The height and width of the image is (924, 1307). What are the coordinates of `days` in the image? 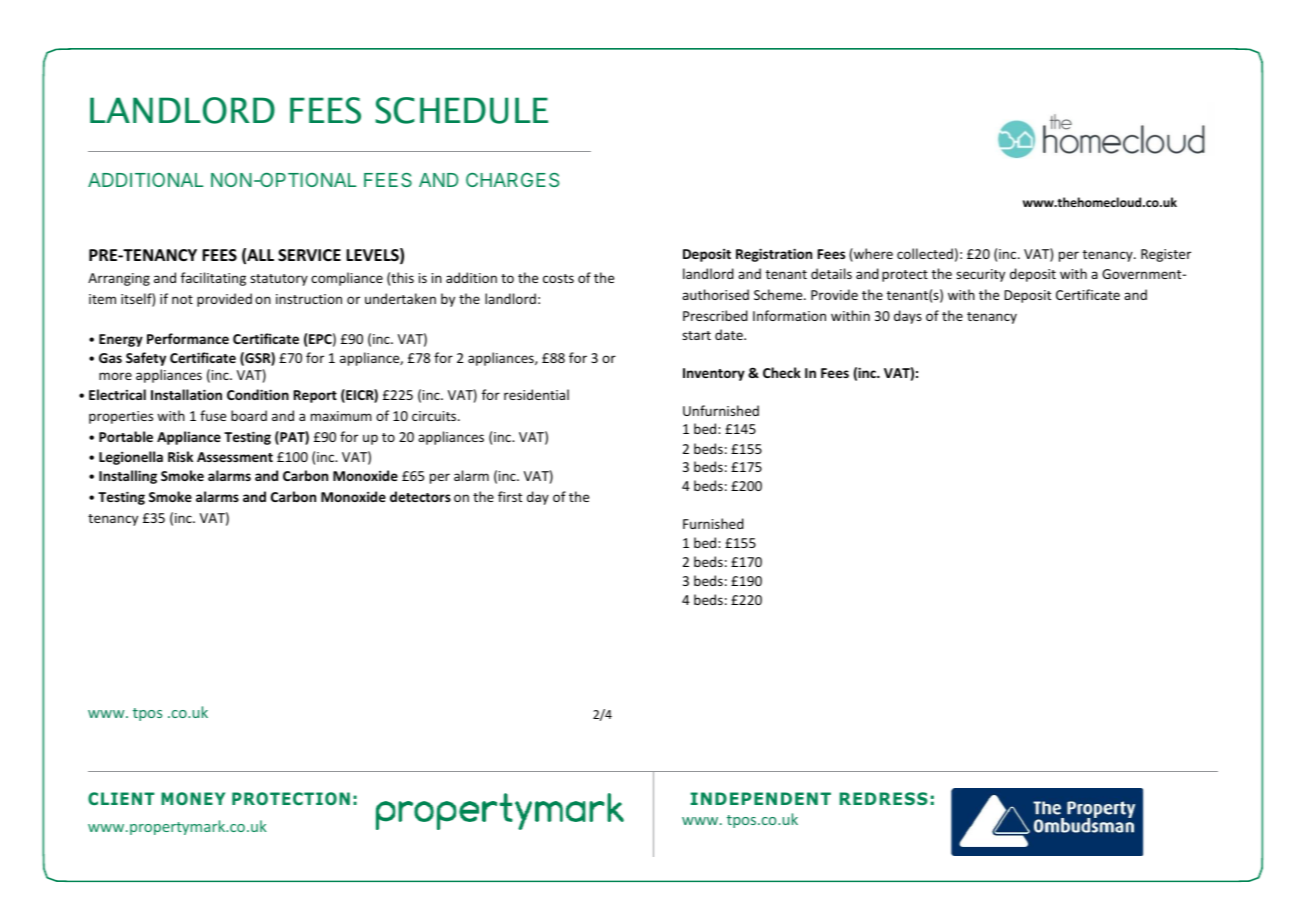 It's located at (908, 317).
